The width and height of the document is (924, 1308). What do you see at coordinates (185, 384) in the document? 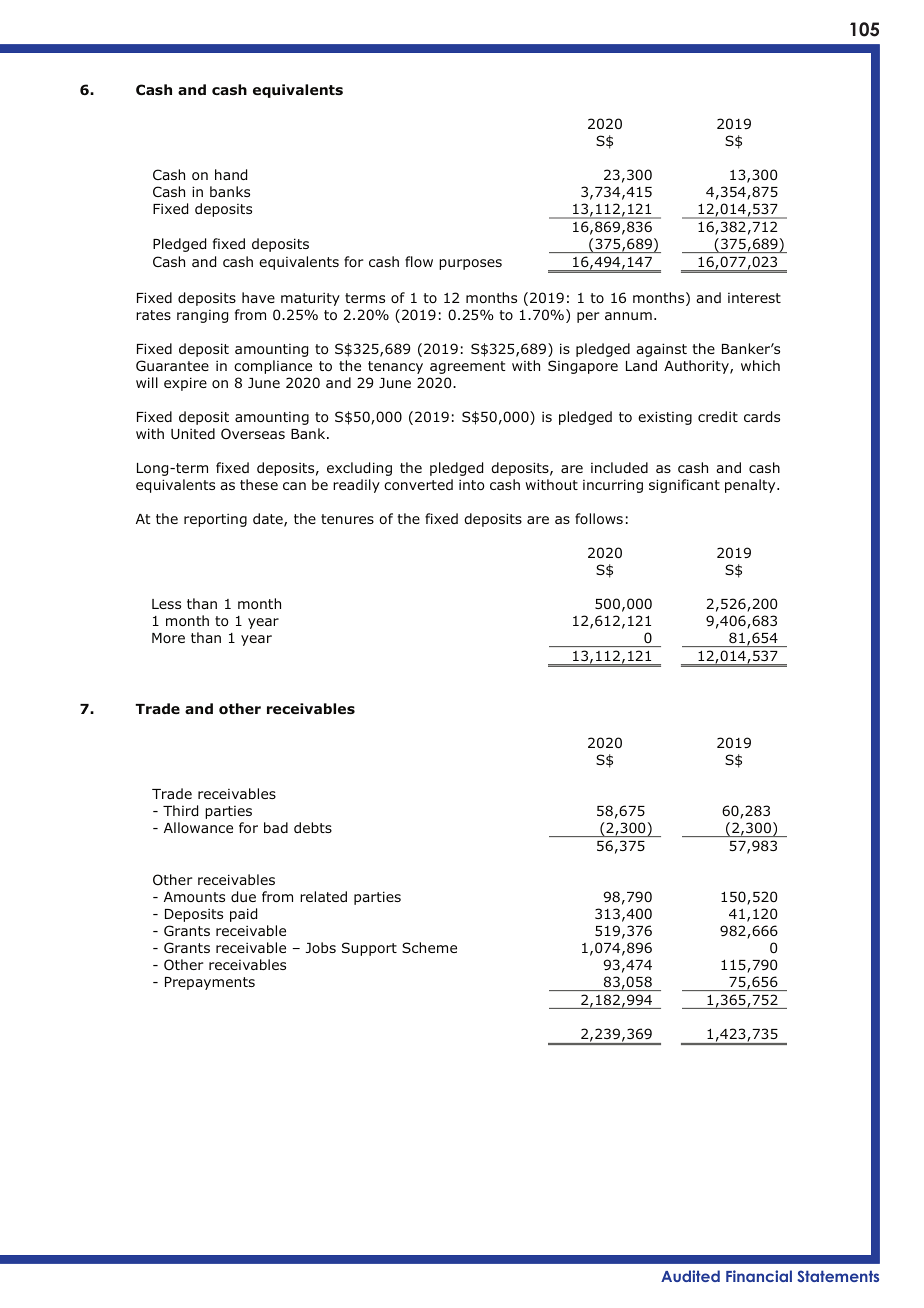
I see `expire` at bounding box center [185, 384].
